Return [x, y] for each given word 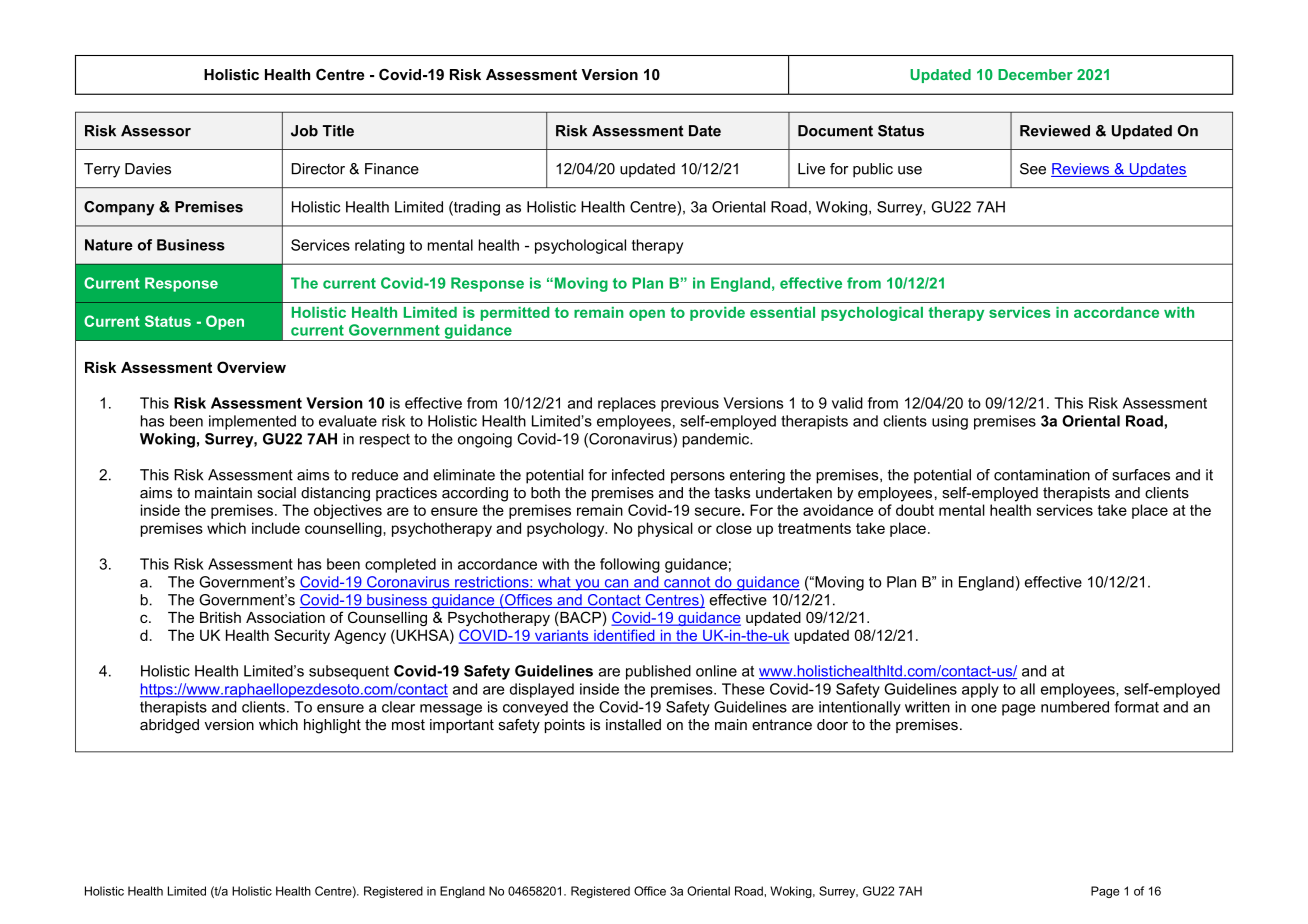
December [1035, 74]
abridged [169, 726]
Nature [109, 245]
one [984, 708]
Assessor [156, 131]
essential [782, 312]
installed [633, 725]
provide [717, 314]
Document [835, 131]
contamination [1042, 475]
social [276, 493]
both [545, 493]
